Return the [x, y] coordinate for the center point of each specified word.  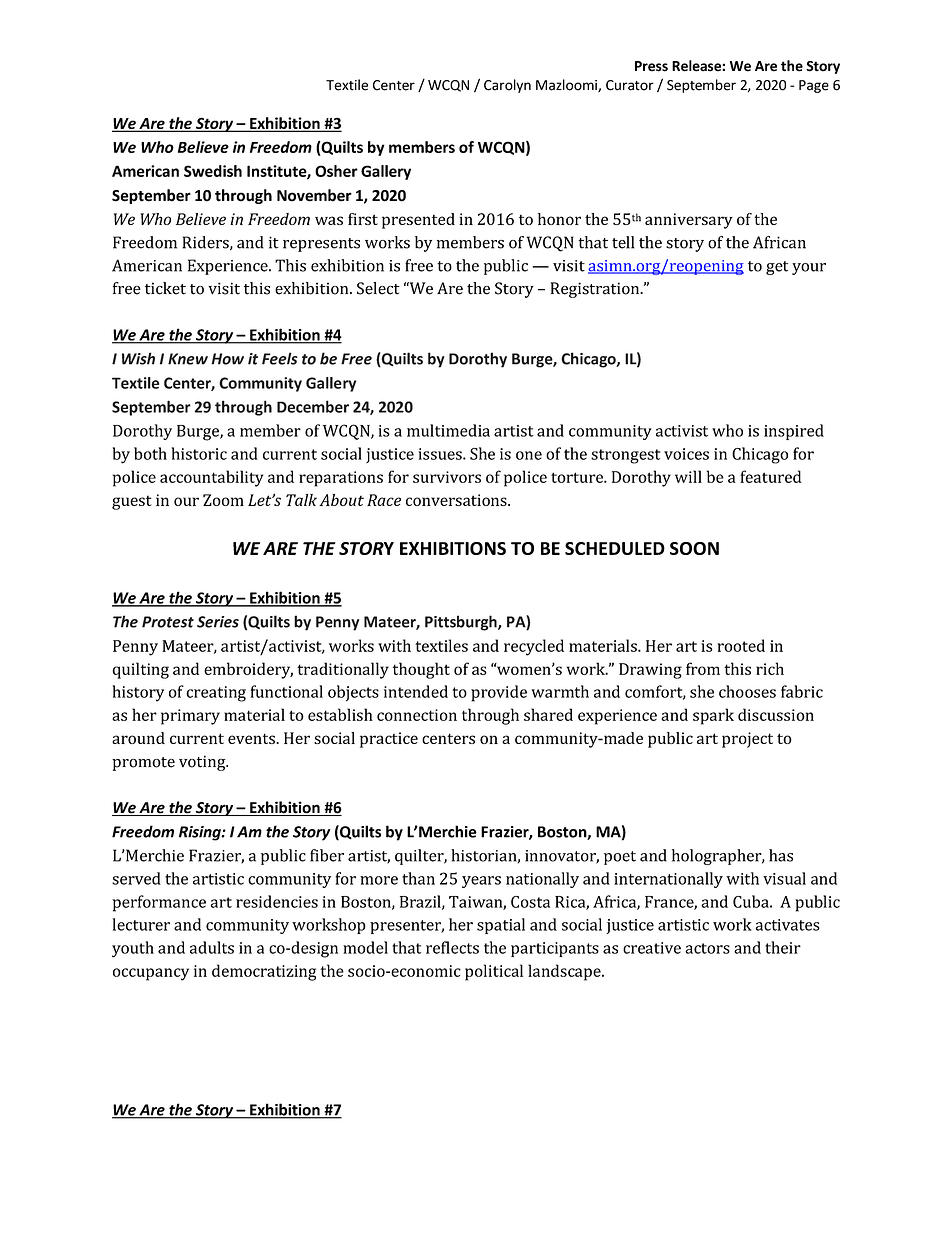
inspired [794, 432]
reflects [452, 947]
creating [216, 694]
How [228, 359]
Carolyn [507, 86]
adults [212, 947]
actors [707, 948]
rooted [741, 645]
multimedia [448, 430]
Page [814, 86]
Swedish [213, 171]
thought [421, 670]
